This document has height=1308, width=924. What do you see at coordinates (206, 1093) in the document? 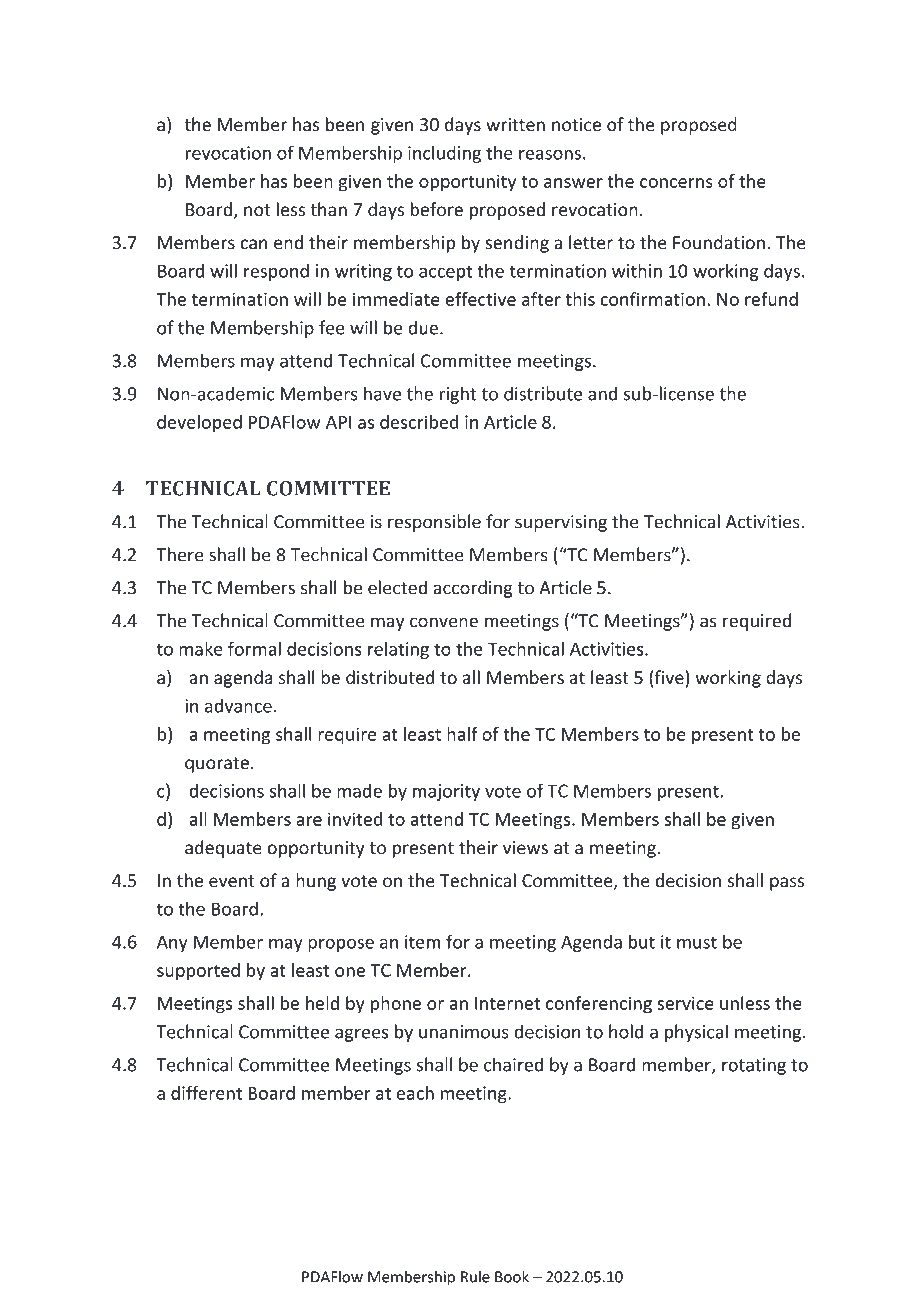
I see `different` at bounding box center [206, 1093].
